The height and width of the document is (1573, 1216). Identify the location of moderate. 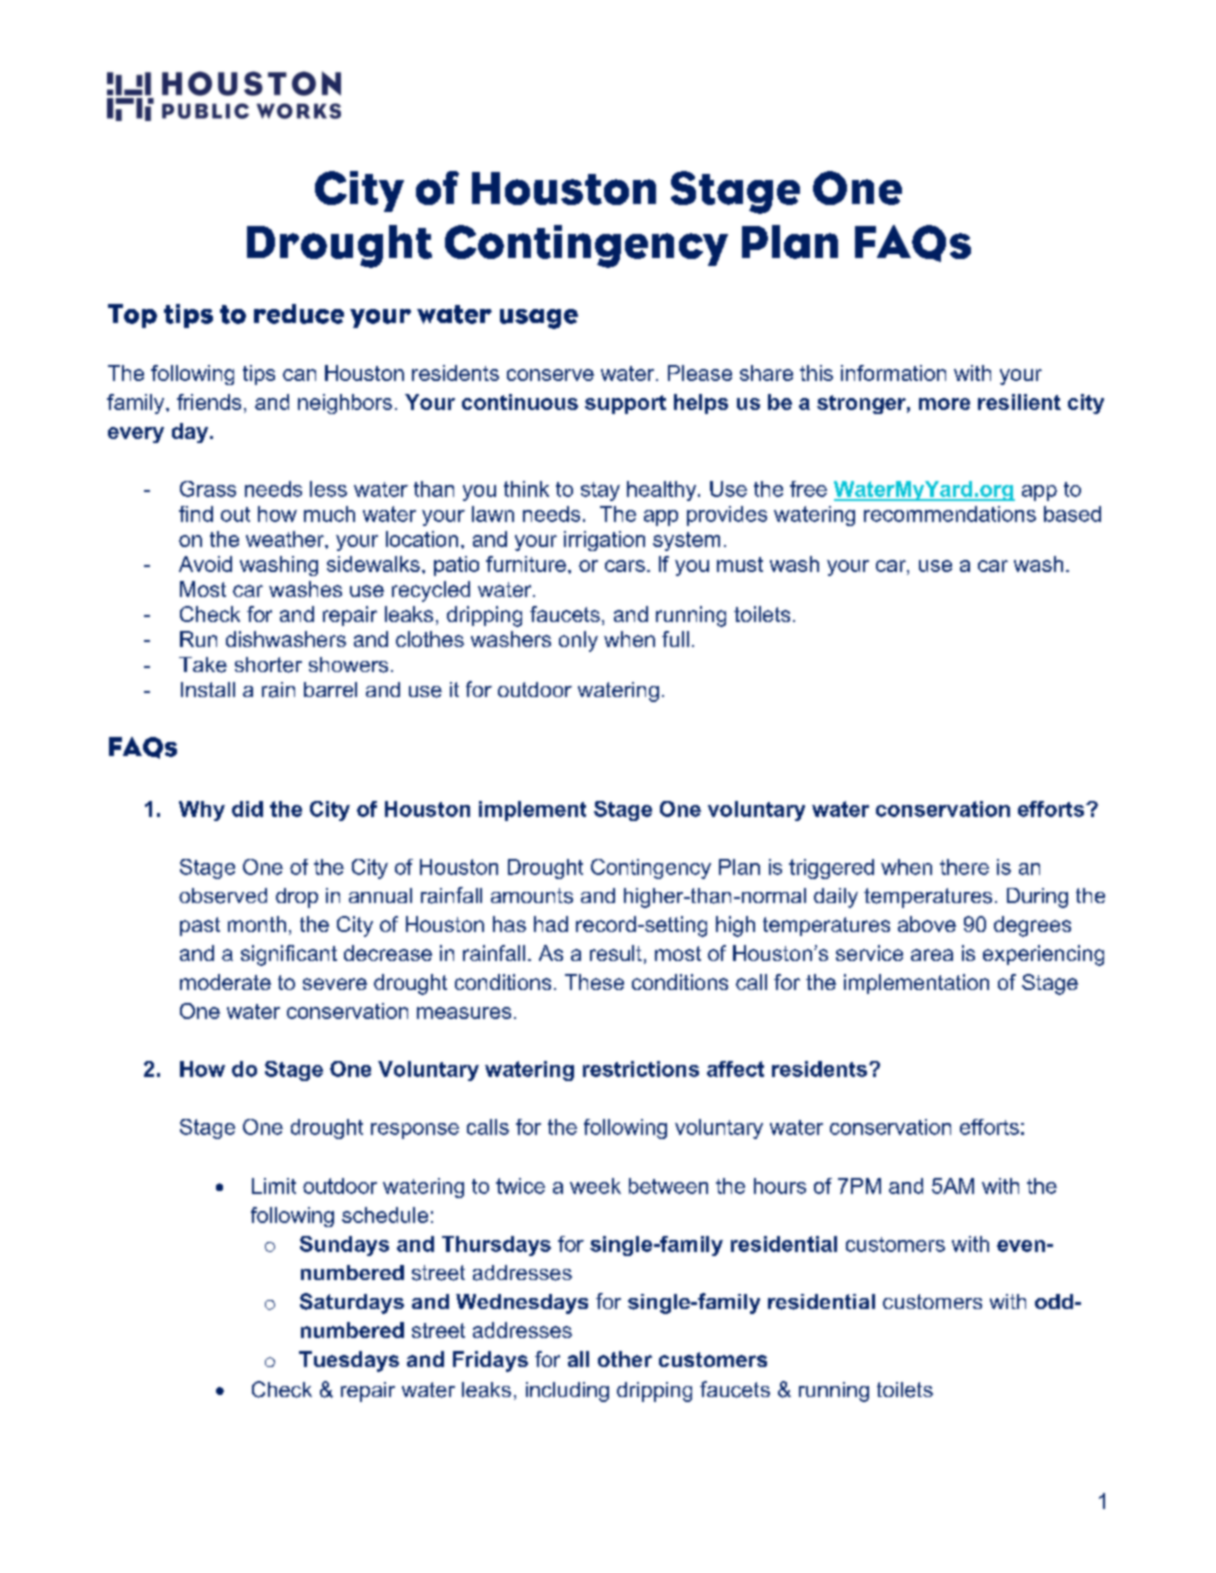
(225, 982).
